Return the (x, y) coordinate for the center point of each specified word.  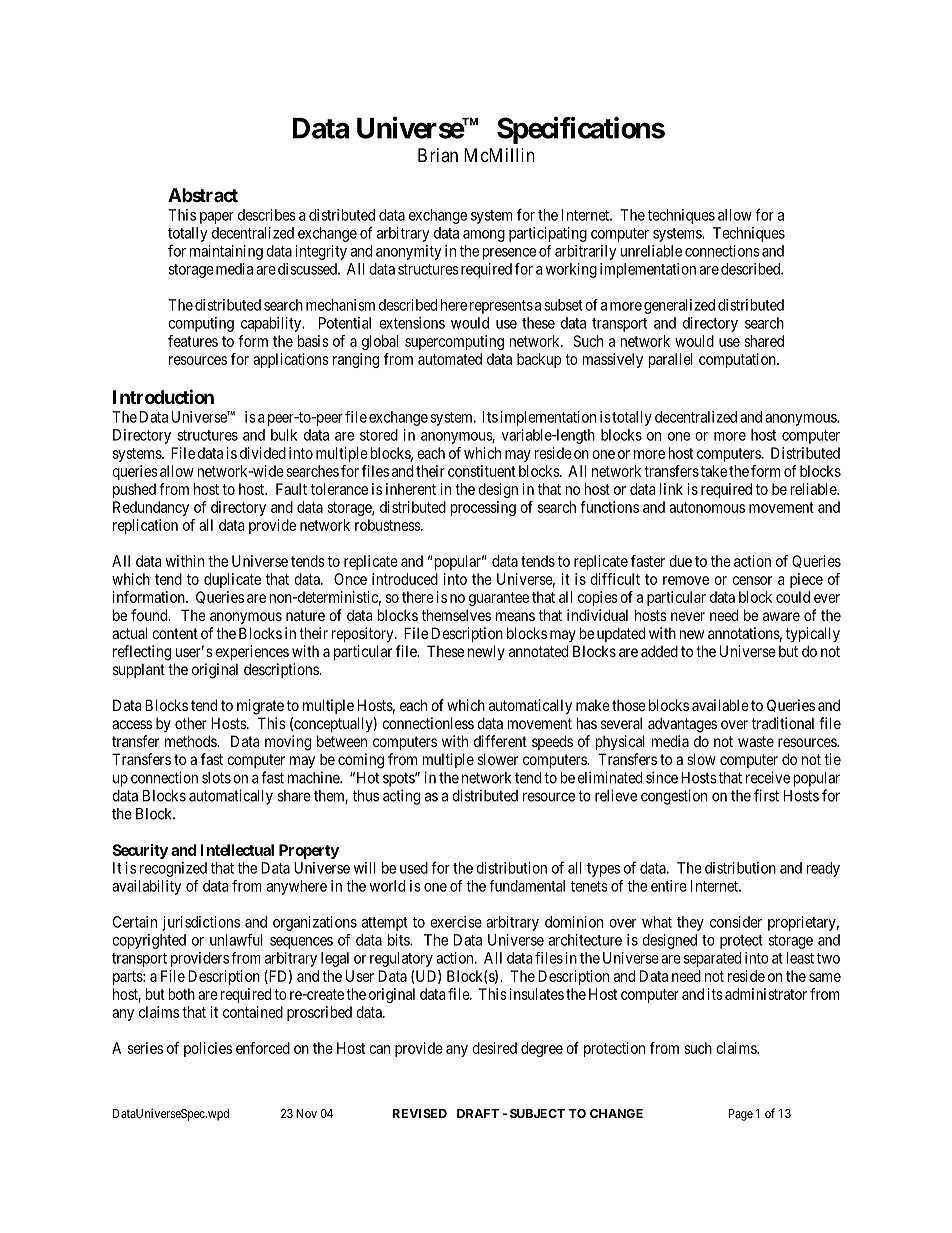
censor (752, 580)
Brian (438, 155)
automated (450, 359)
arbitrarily (586, 252)
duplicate (232, 580)
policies (208, 1049)
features (193, 341)
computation (738, 360)
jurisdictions (201, 923)
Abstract (203, 195)
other (191, 723)
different (500, 741)
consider (736, 922)
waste (756, 741)
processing (483, 508)
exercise (456, 922)
